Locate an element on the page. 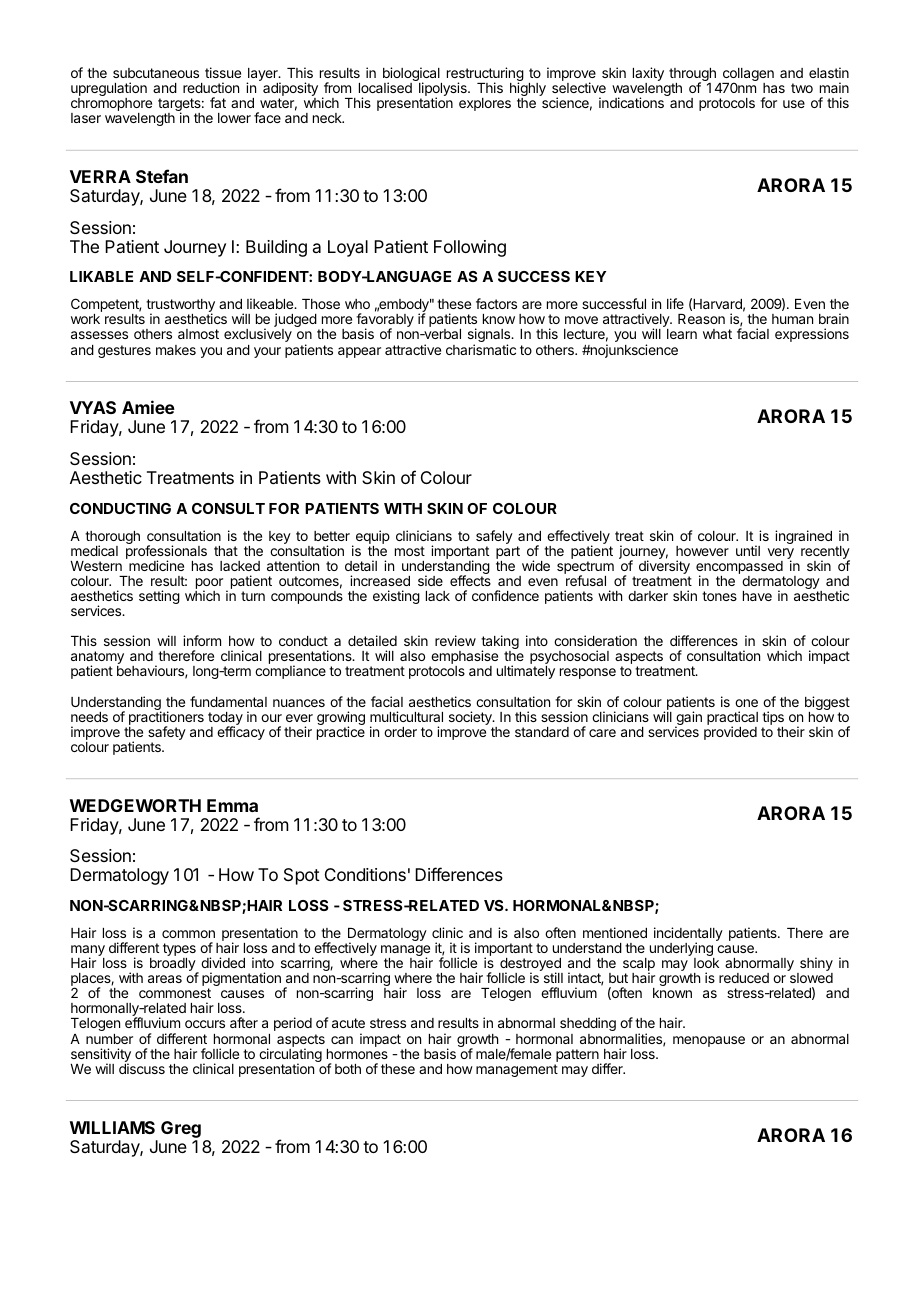 This page has height=1308, width=924. Greg is located at coordinates (181, 1129).
